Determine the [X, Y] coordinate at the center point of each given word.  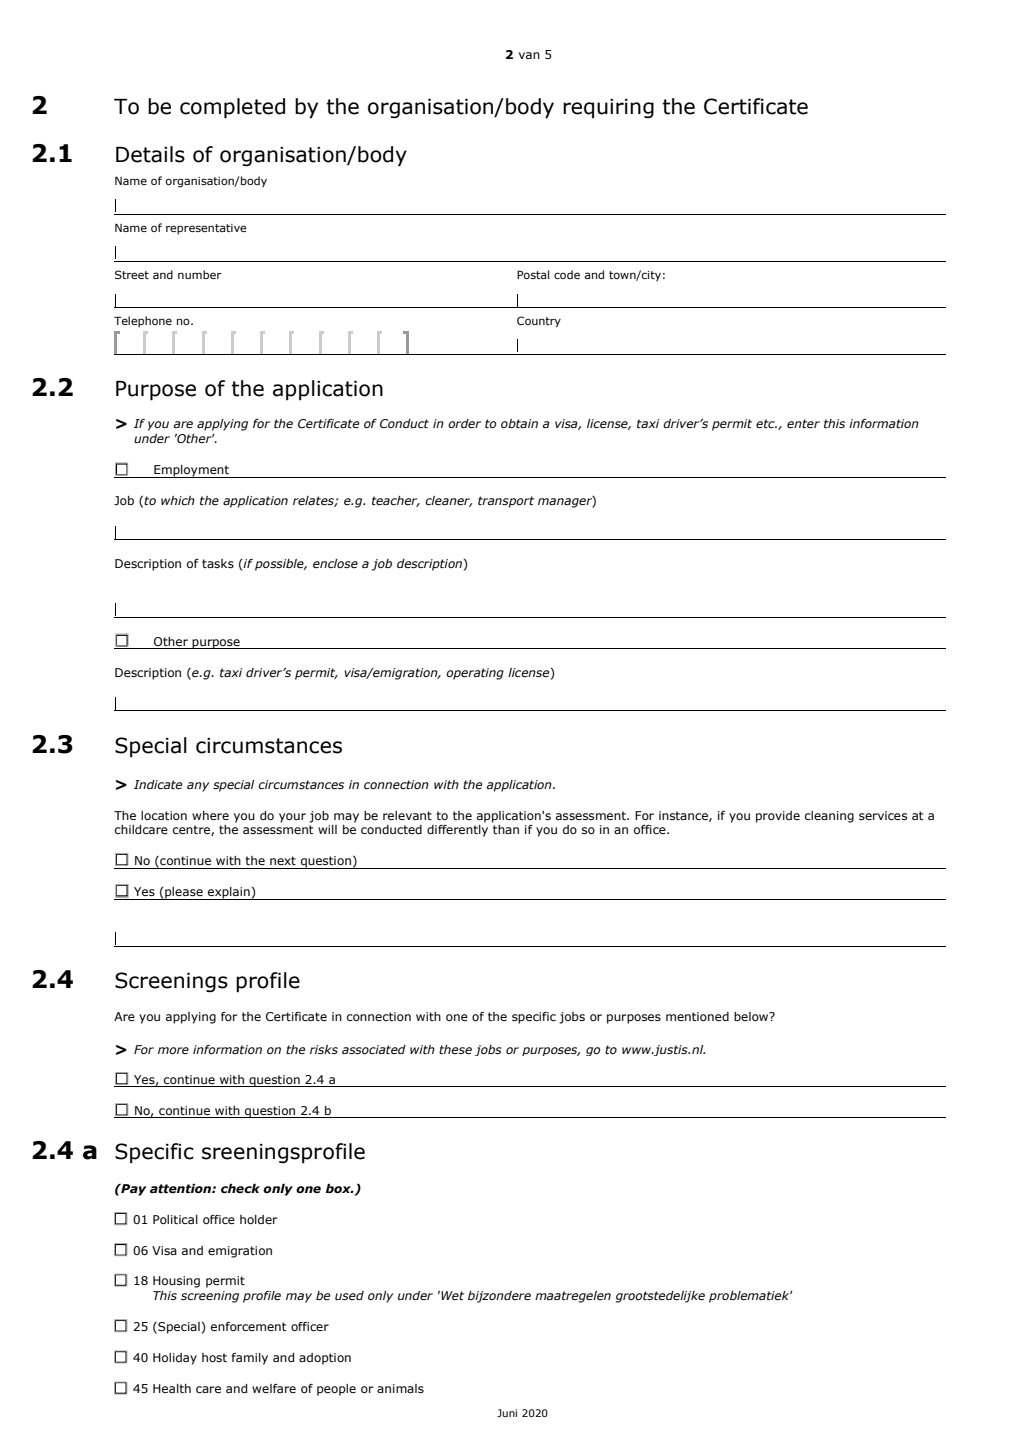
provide [778, 817]
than [506, 829]
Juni [507, 1413]
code [567, 274]
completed [232, 108]
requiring [608, 109]
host [214, 1357]
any [198, 787]
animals [400, 1388]
